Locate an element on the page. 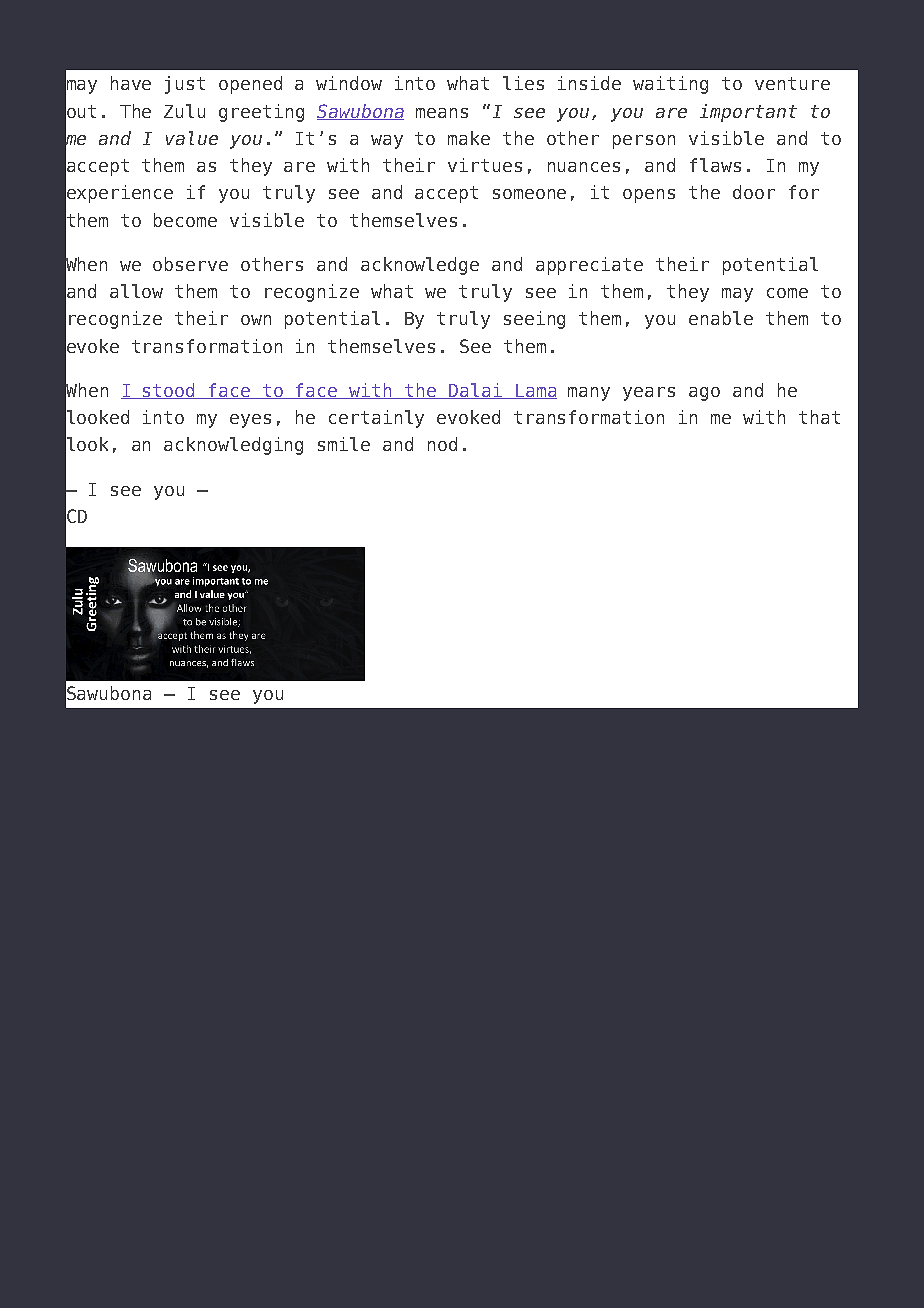  just is located at coordinates (185, 85).
